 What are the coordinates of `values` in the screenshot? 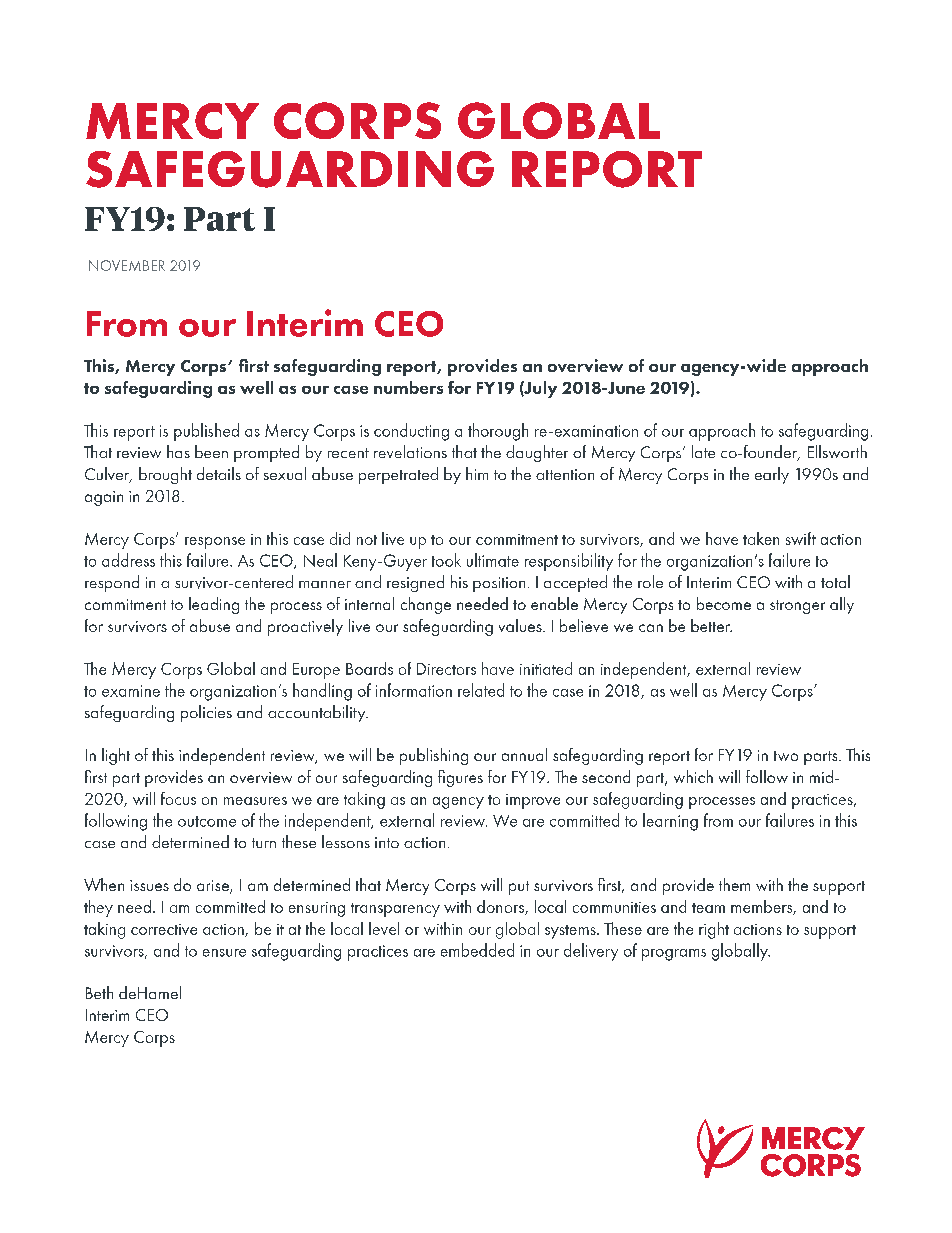 It's located at (521, 625).
